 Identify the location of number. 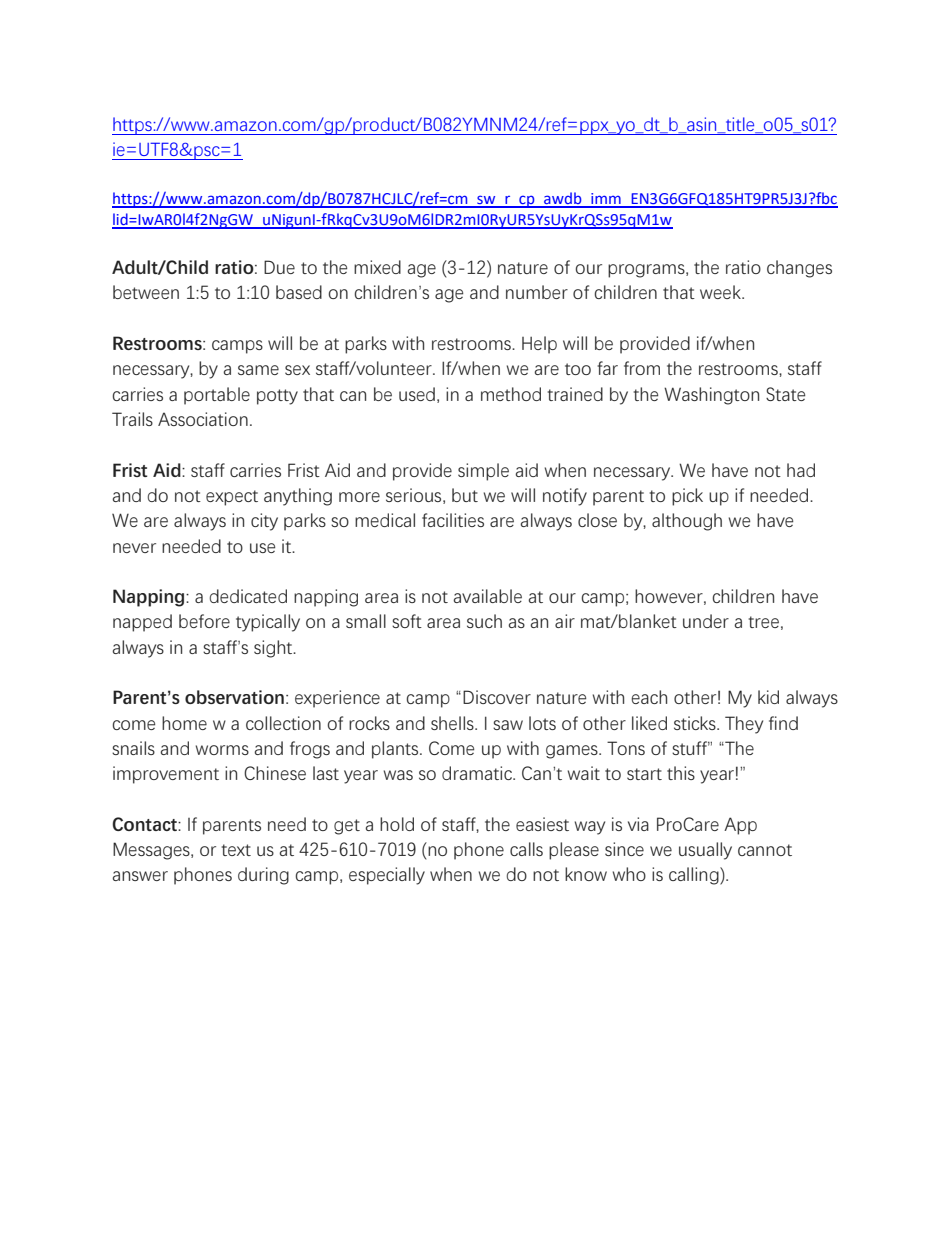
(537, 292).
